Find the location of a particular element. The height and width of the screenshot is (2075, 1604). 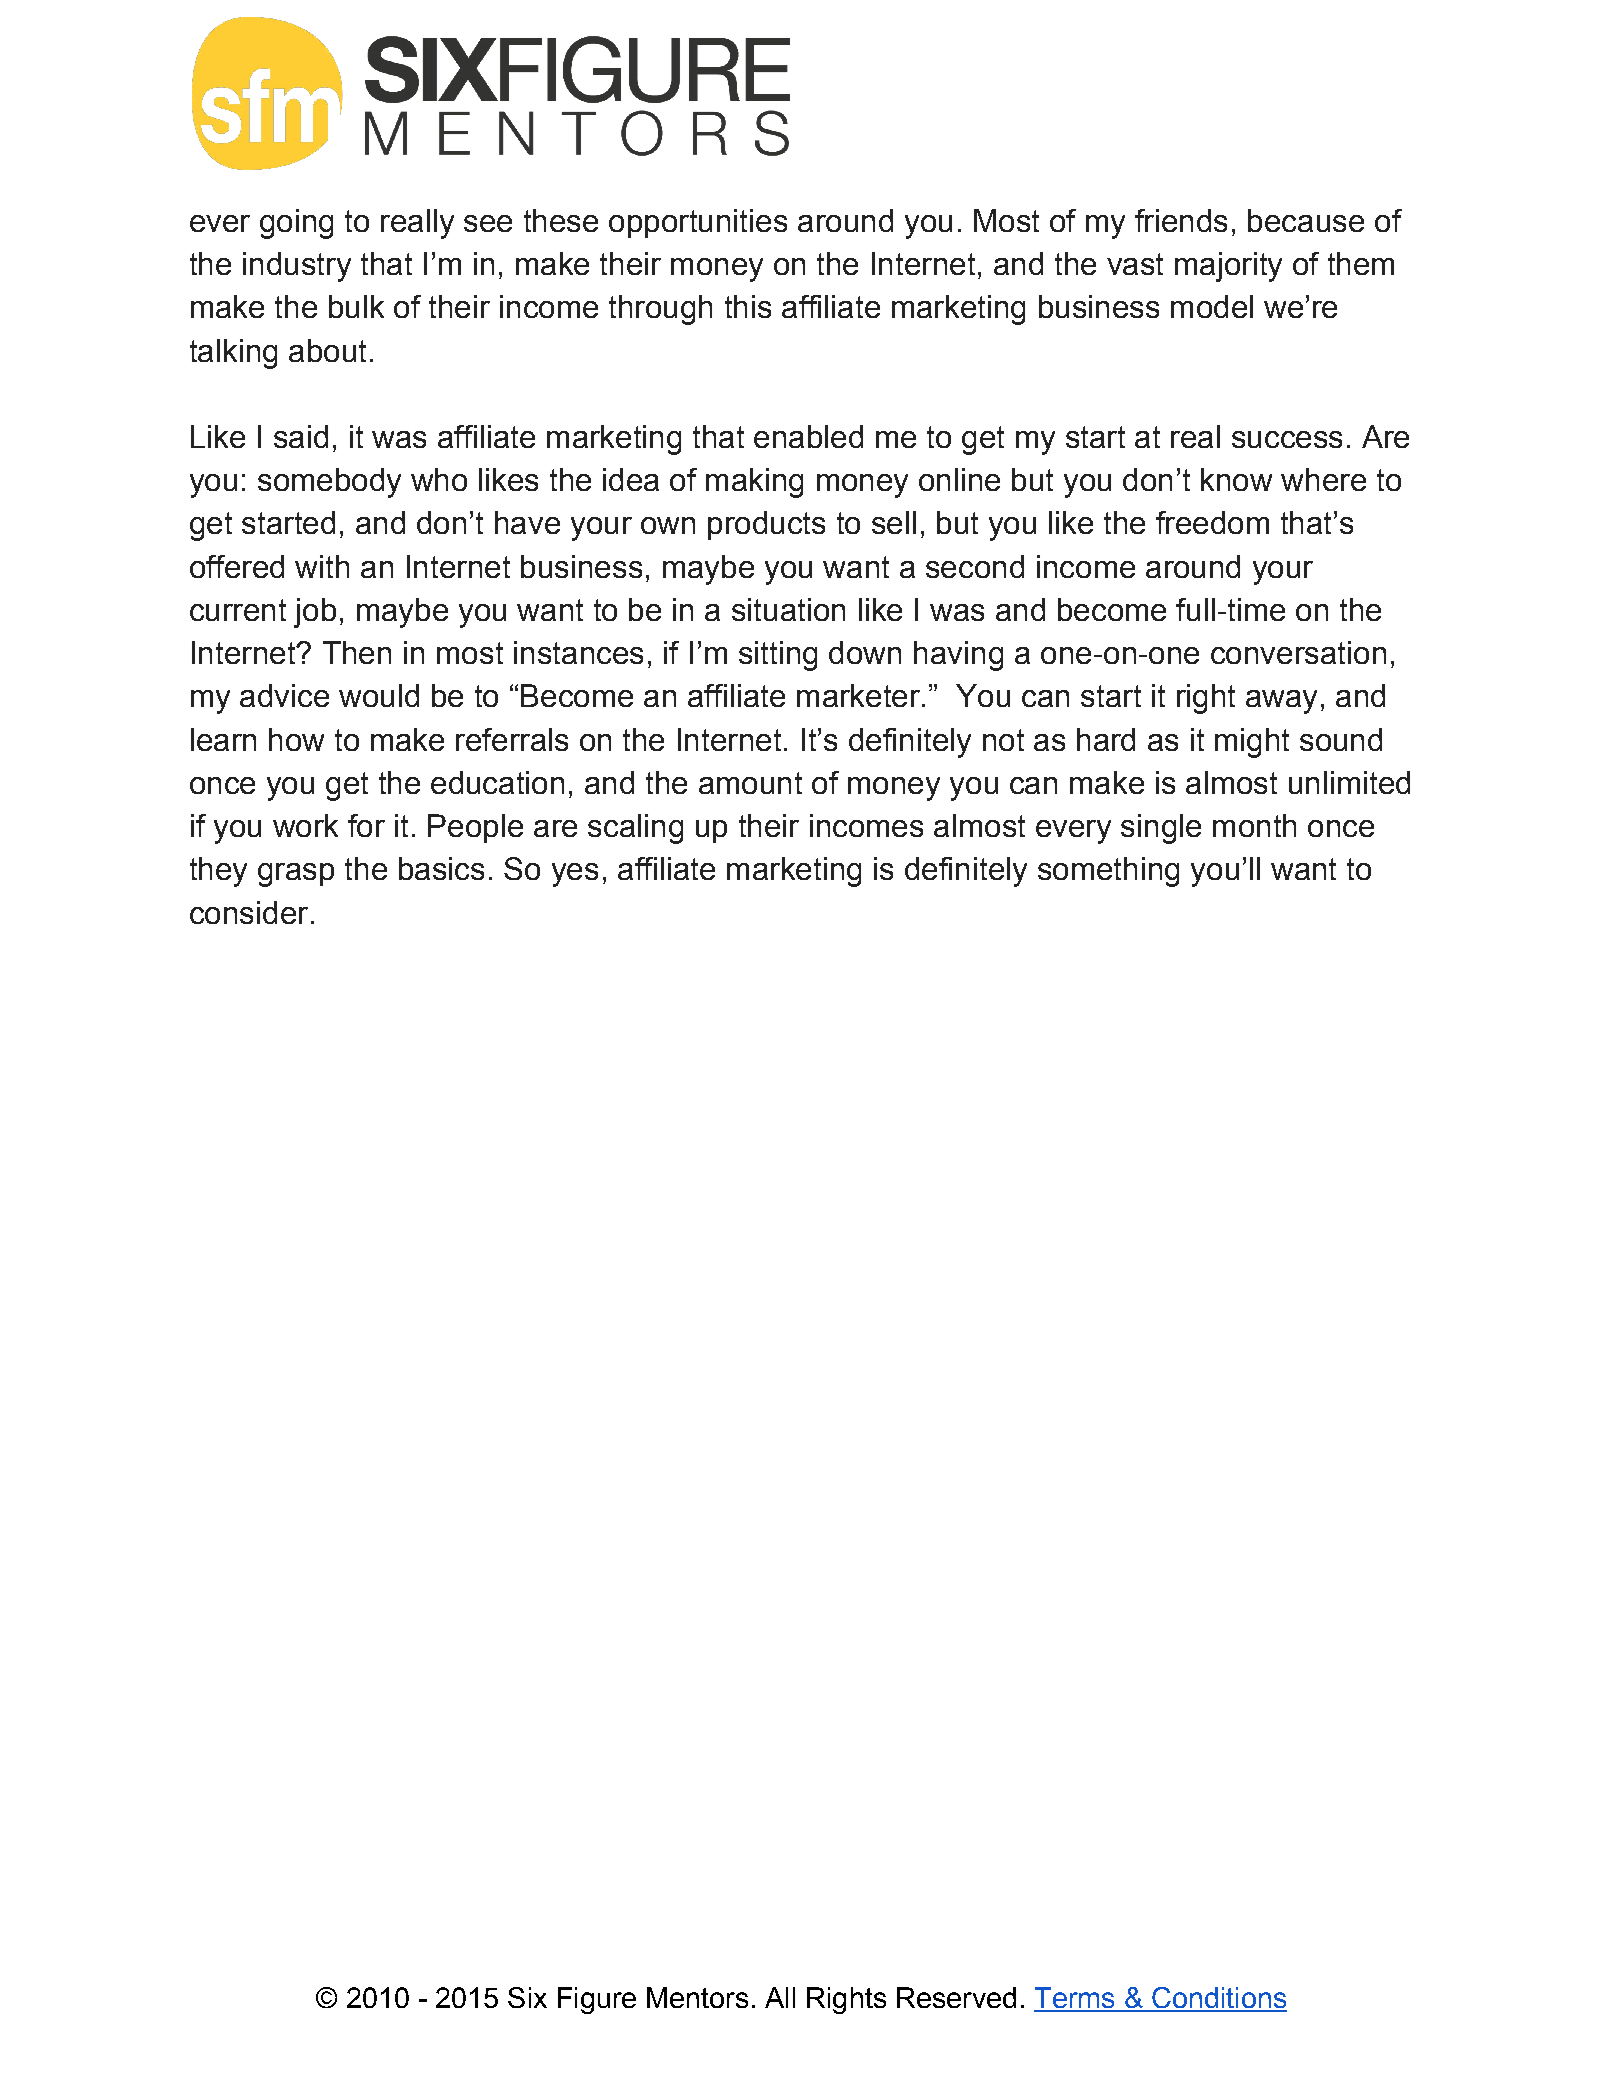

this is located at coordinates (748, 306).
